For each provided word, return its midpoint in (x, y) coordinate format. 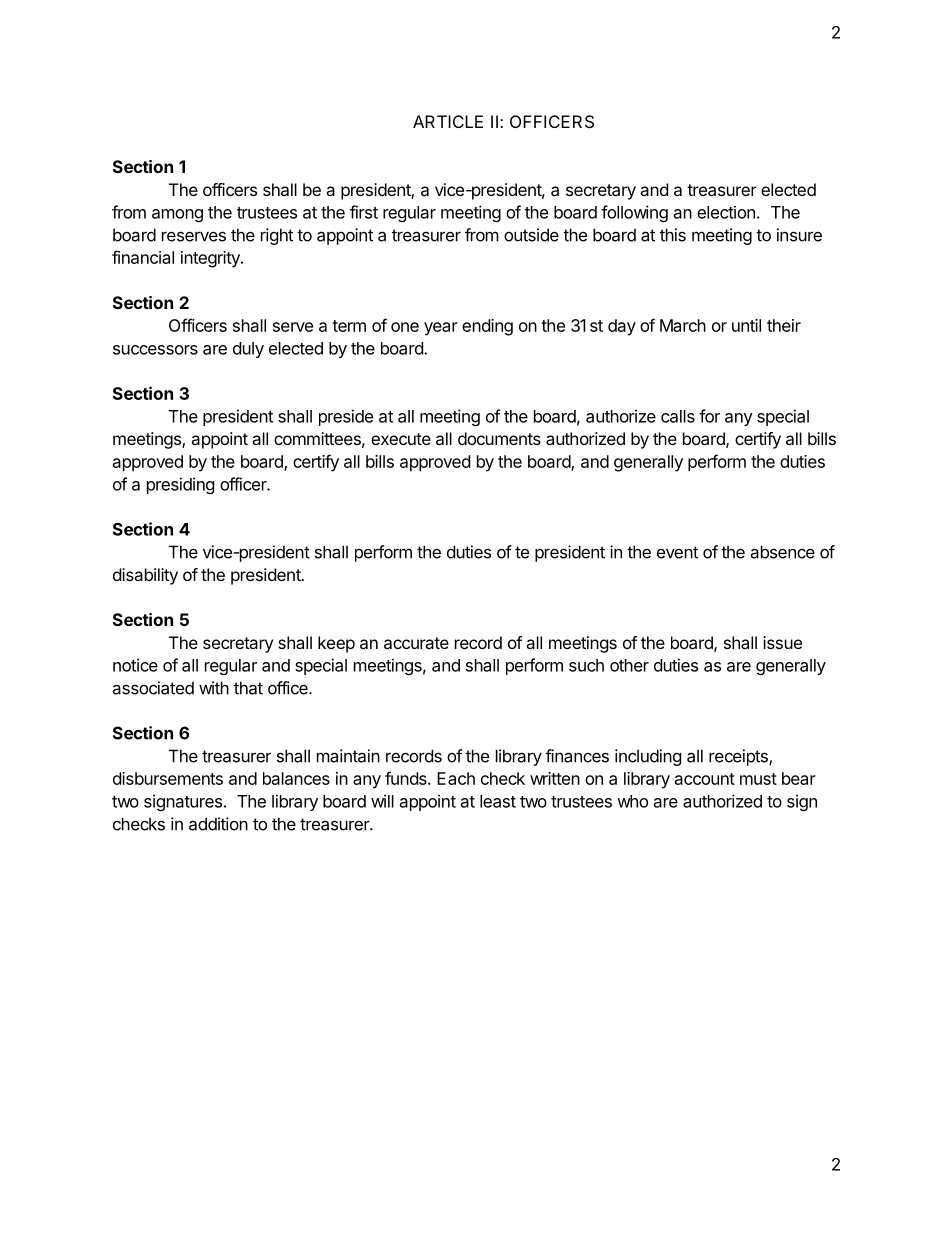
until (746, 325)
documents (499, 438)
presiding (181, 485)
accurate (416, 643)
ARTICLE (448, 121)
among (177, 215)
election (726, 212)
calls (678, 416)
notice (135, 665)
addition (218, 824)
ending (487, 327)
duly (248, 350)
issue (782, 642)
